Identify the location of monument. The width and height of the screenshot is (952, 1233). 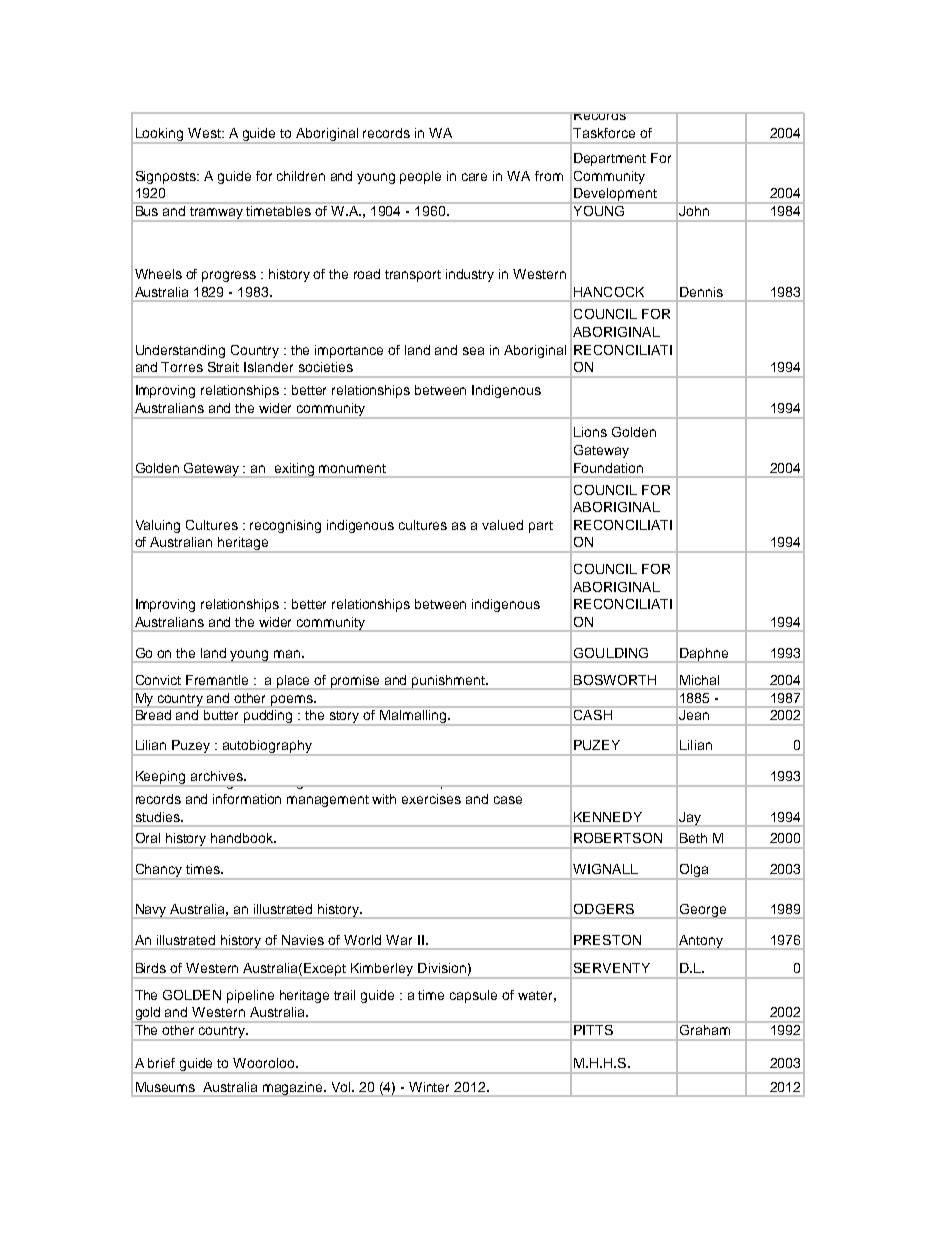
(352, 468).
